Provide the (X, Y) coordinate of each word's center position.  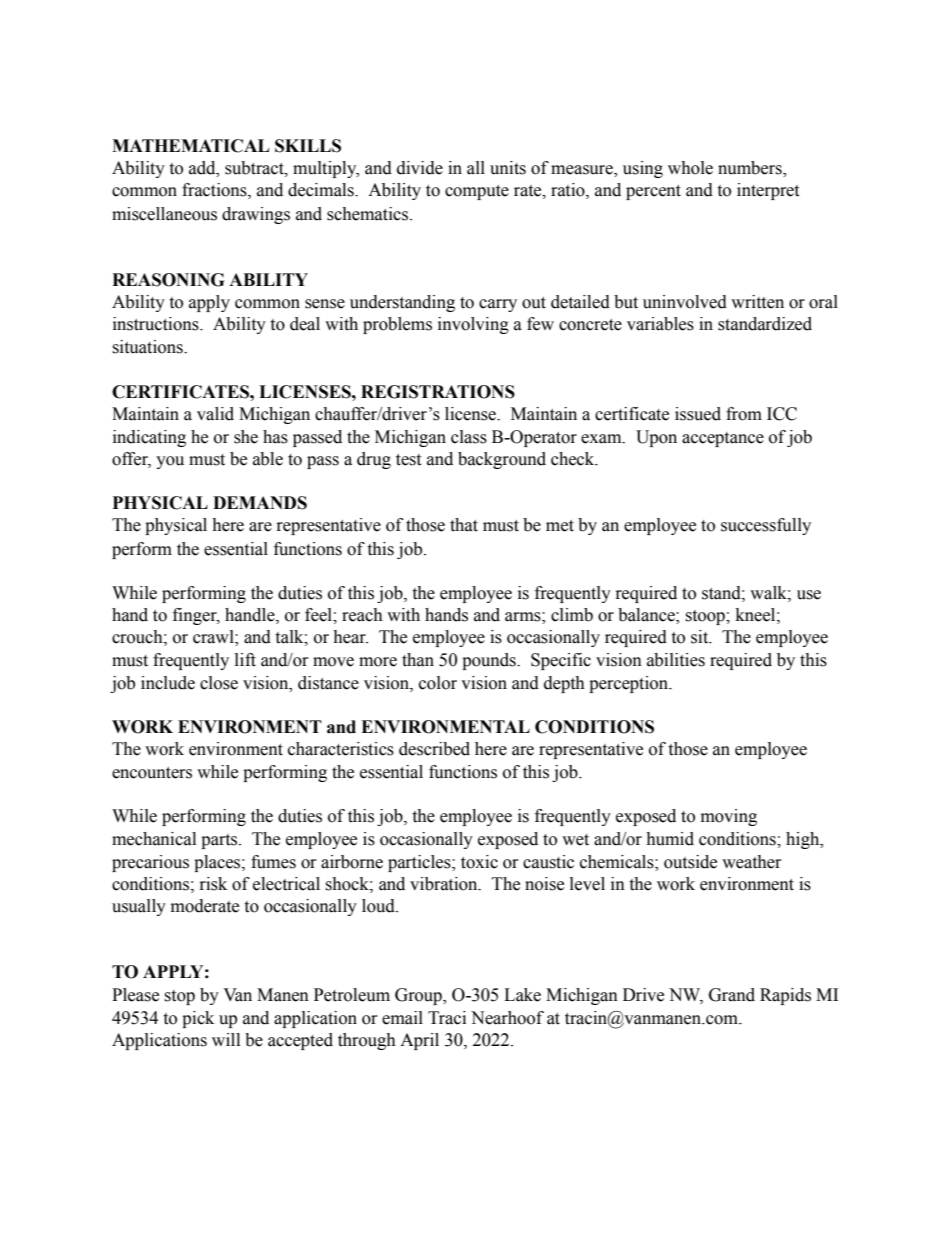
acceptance (723, 439)
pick (198, 1019)
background (502, 460)
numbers (751, 169)
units (508, 168)
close (219, 683)
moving (729, 817)
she (246, 437)
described (434, 749)
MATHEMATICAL (190, 146)
